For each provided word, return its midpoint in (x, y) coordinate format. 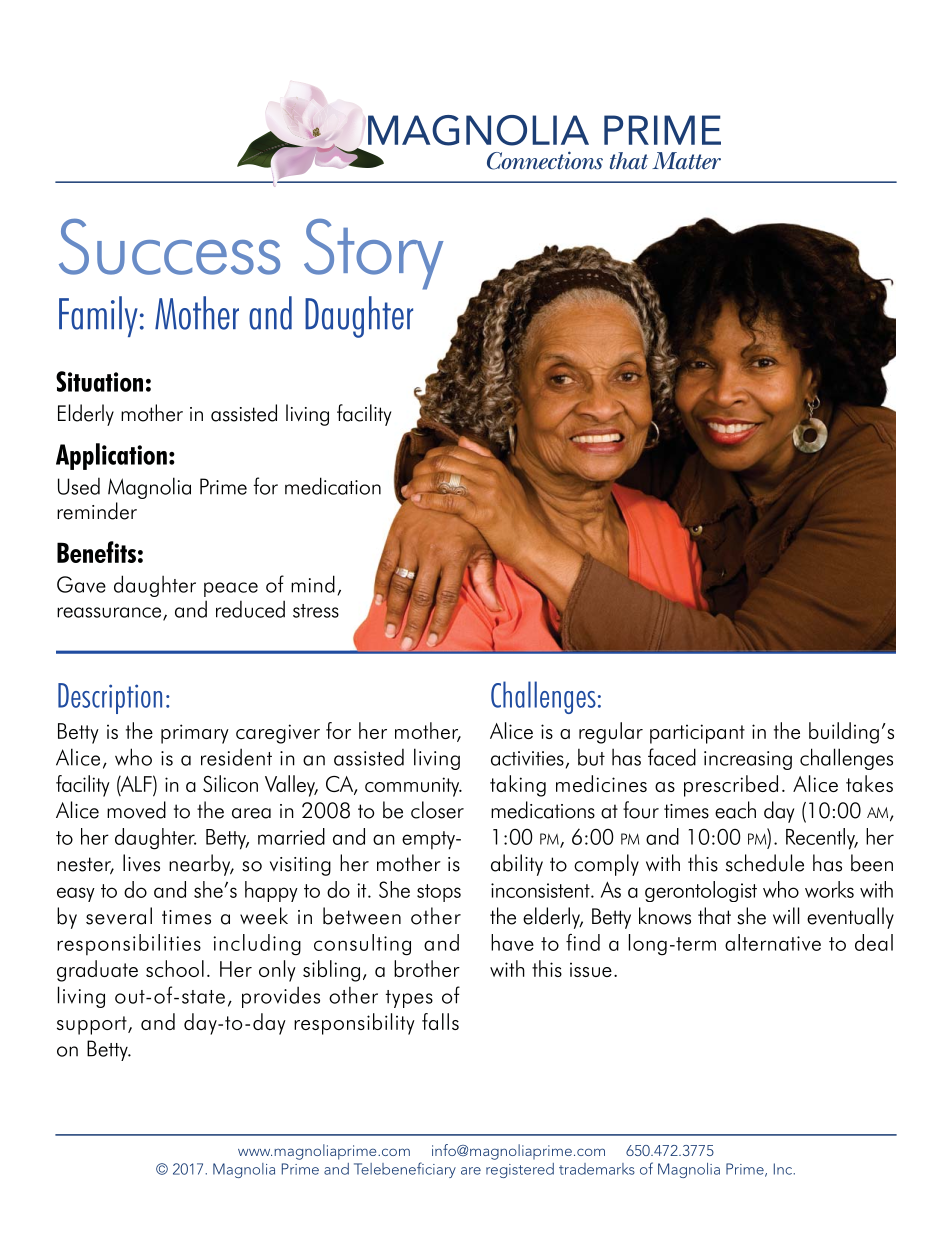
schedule (765, 863)
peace (231, 589)
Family (98, 316)
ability (517, 865)
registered (520, 1170)
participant (697, 734)
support (93, 1025)
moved (136, 810)
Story (374, 254)
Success (169, 247)
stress (316, 611)
